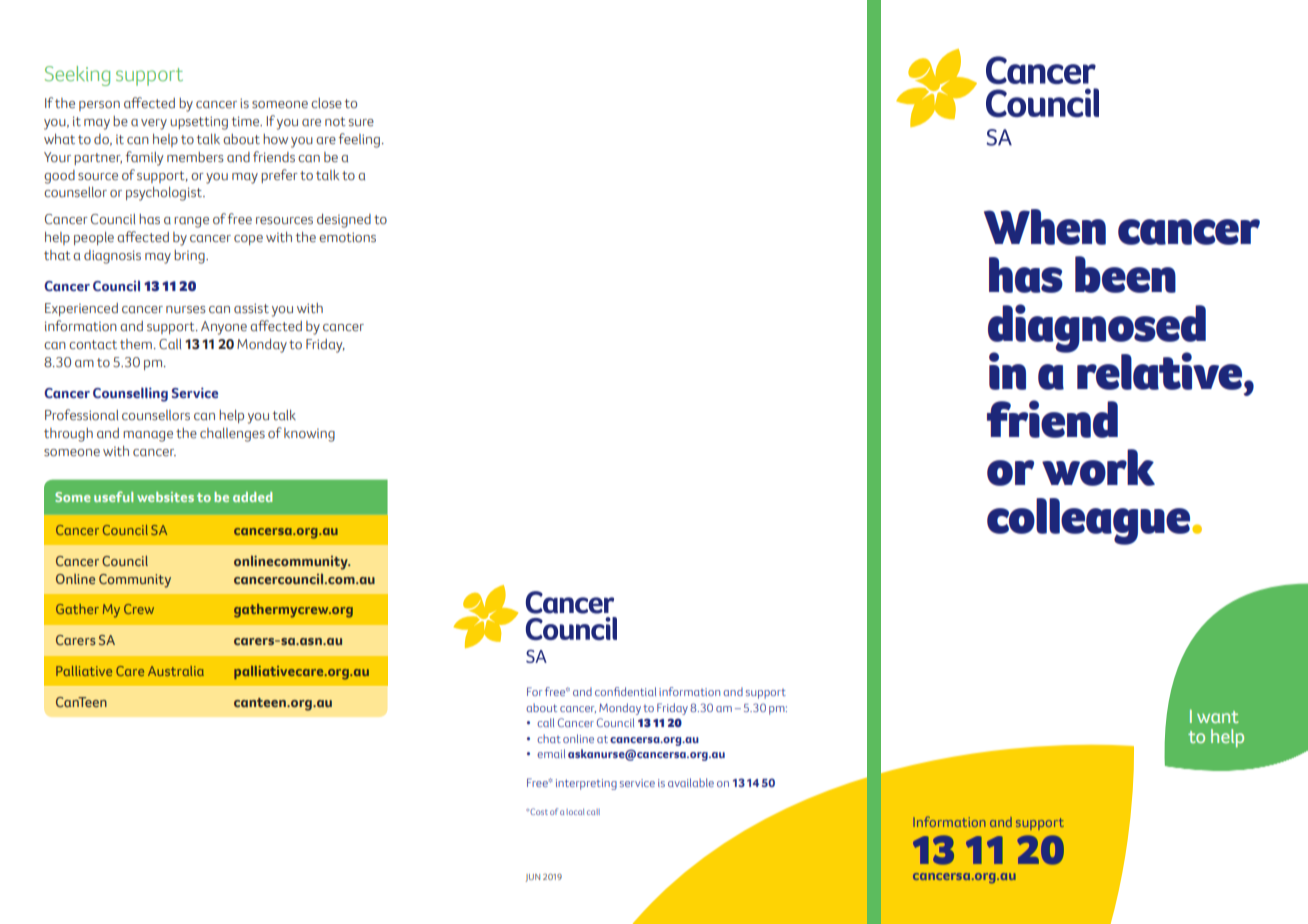  I want to click on JUN, so click(532, 878).
